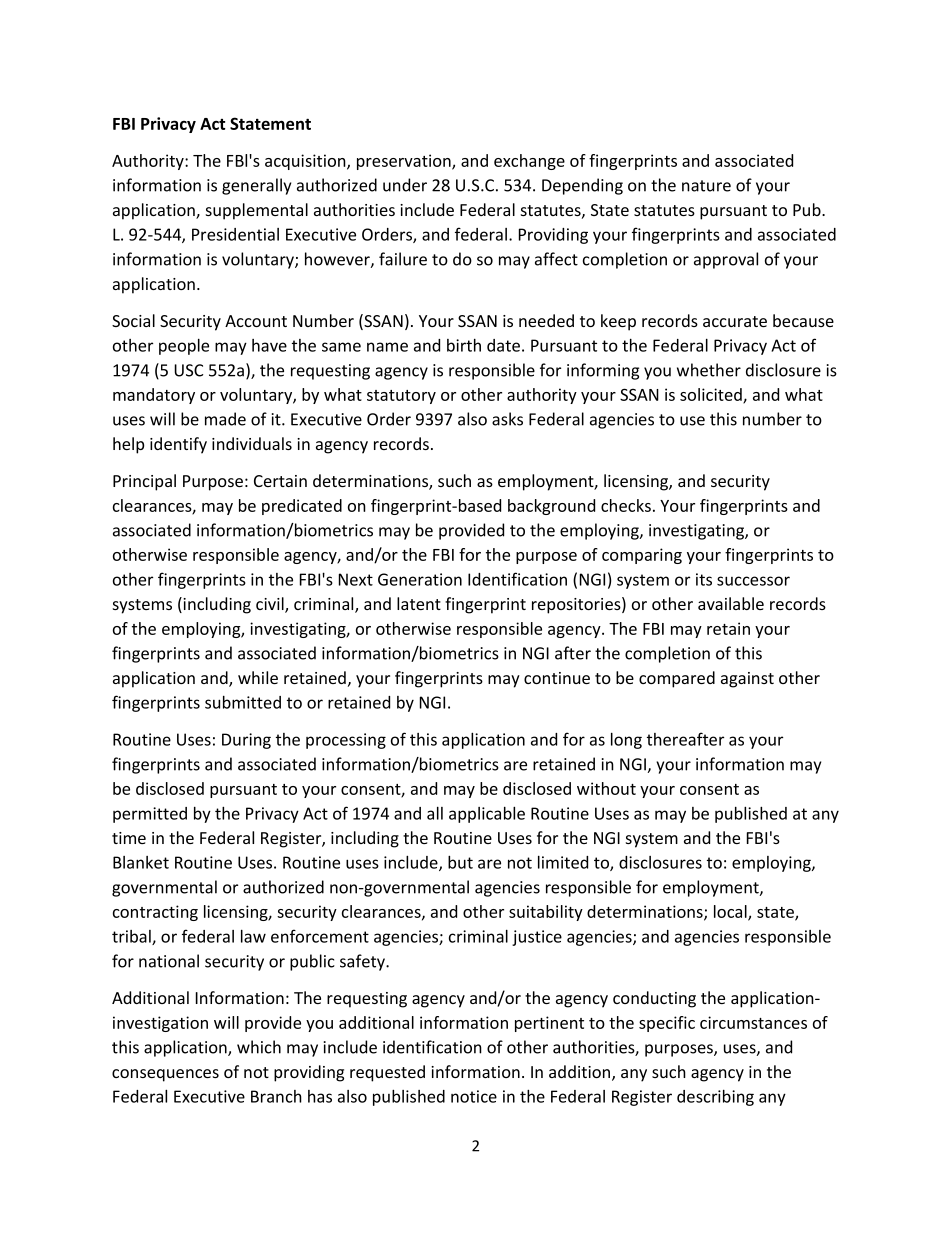 The image size is (952, 1233). What do you see at coordinates (256, 186) in the document?
I see `generally` at bounding box center [256, 186].
